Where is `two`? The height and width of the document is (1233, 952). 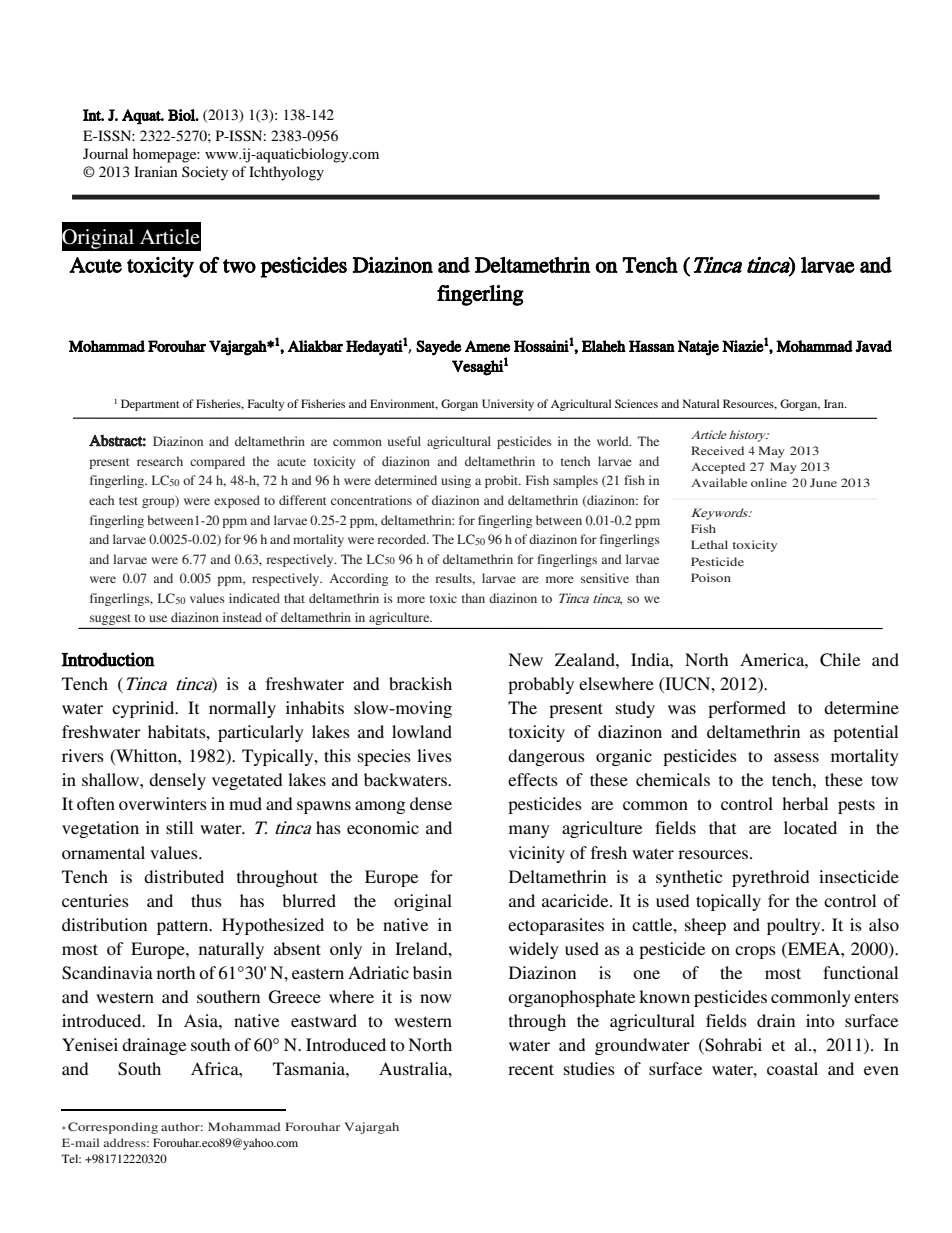 two is located at coordinates (239, 266).
